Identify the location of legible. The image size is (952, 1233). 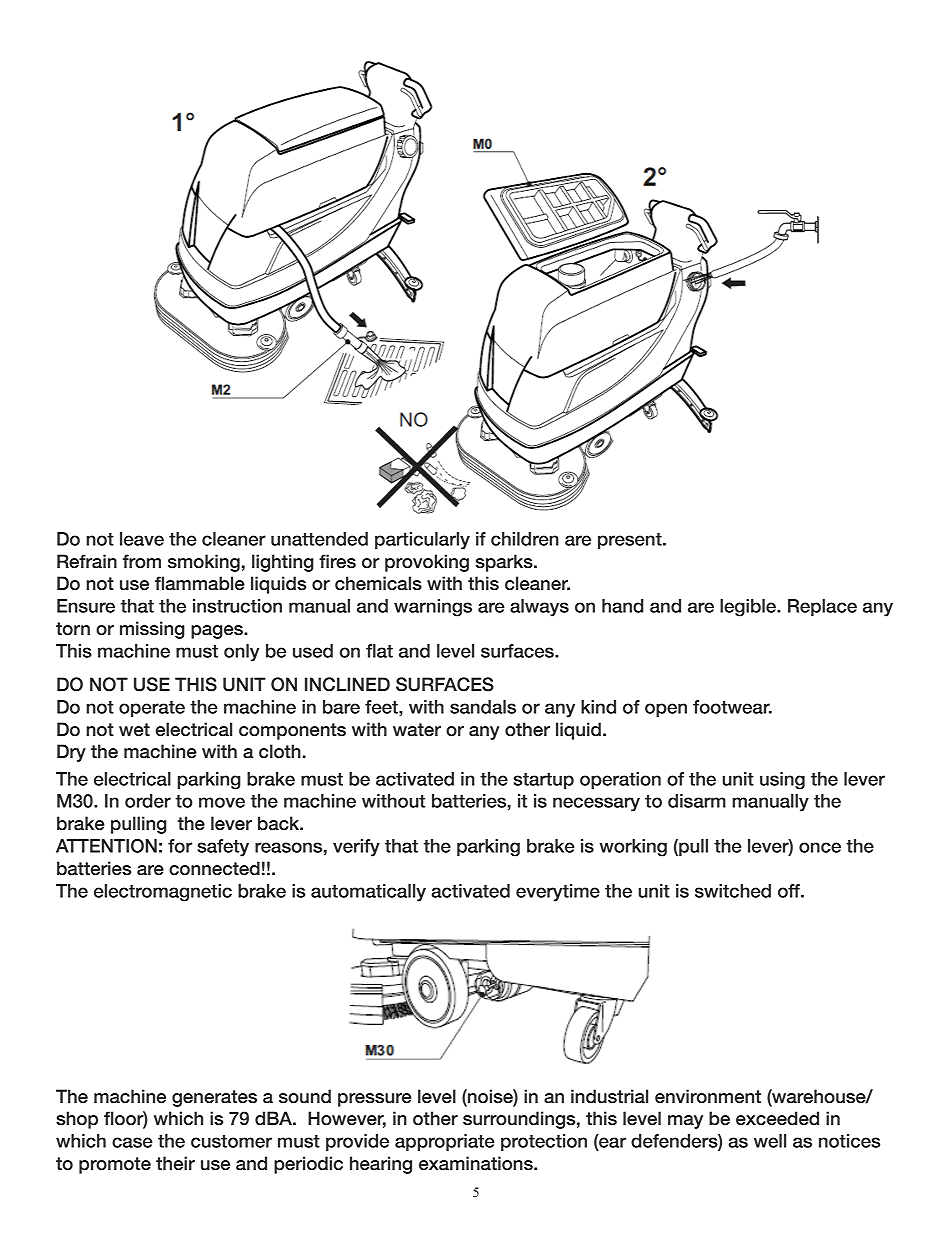
(749, 608).
